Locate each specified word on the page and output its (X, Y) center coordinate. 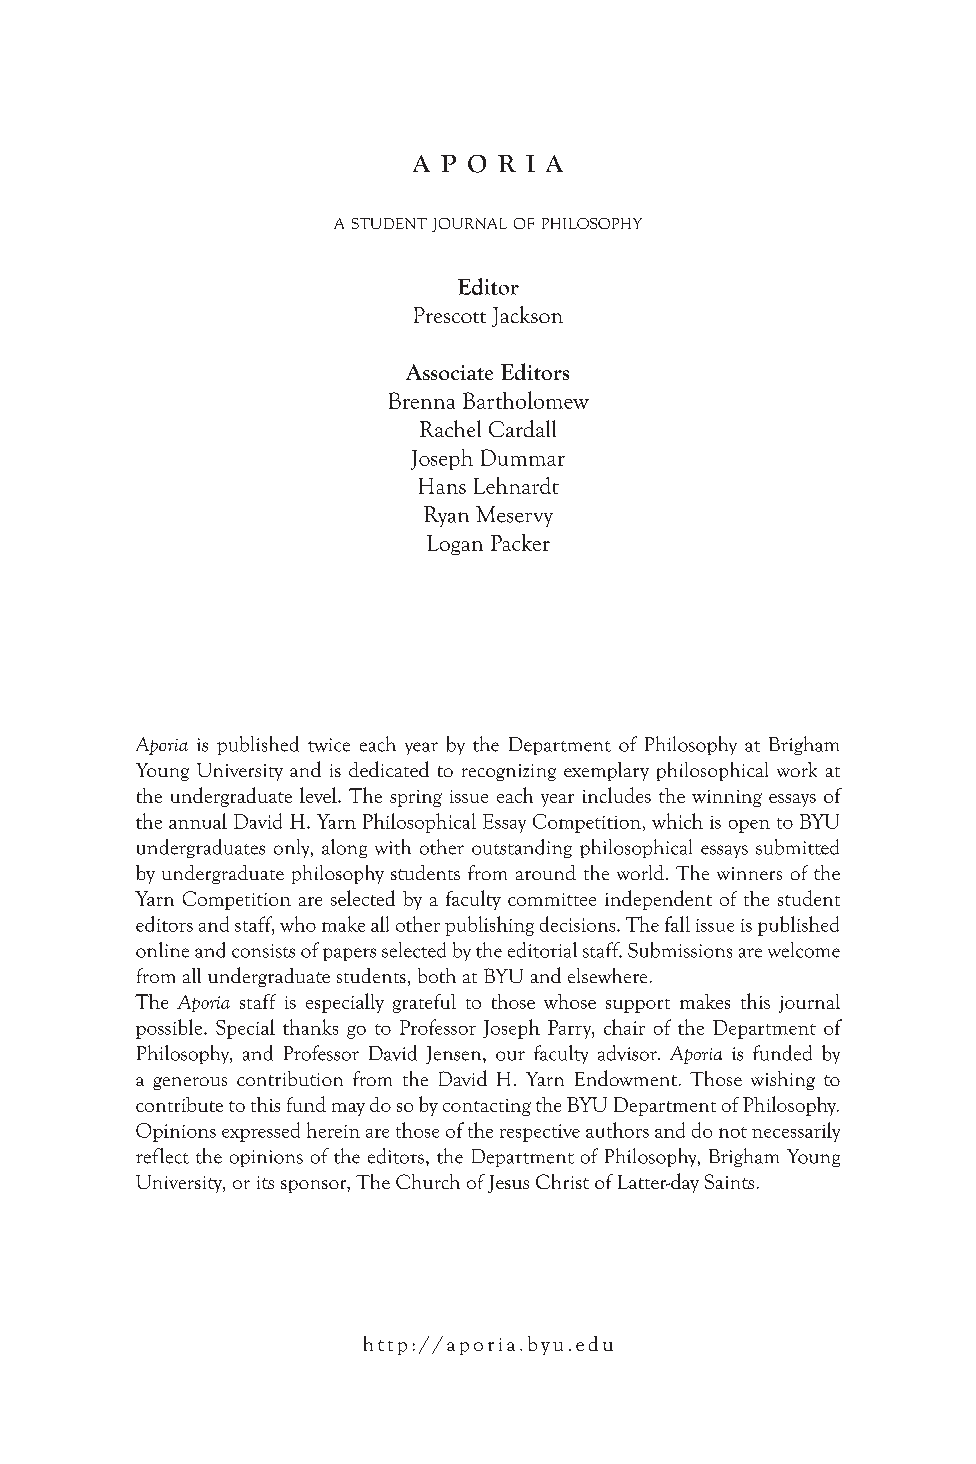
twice (329, 745)
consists (263, 951)
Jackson (527, 316)
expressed (261, 1132)
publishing (489, 926)
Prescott (450, 315)
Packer (520, 542)
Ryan (446, 516)
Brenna (422, 400)
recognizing (509, 772)
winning (727, 798)
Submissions (680, 950)
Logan (455, 545)
